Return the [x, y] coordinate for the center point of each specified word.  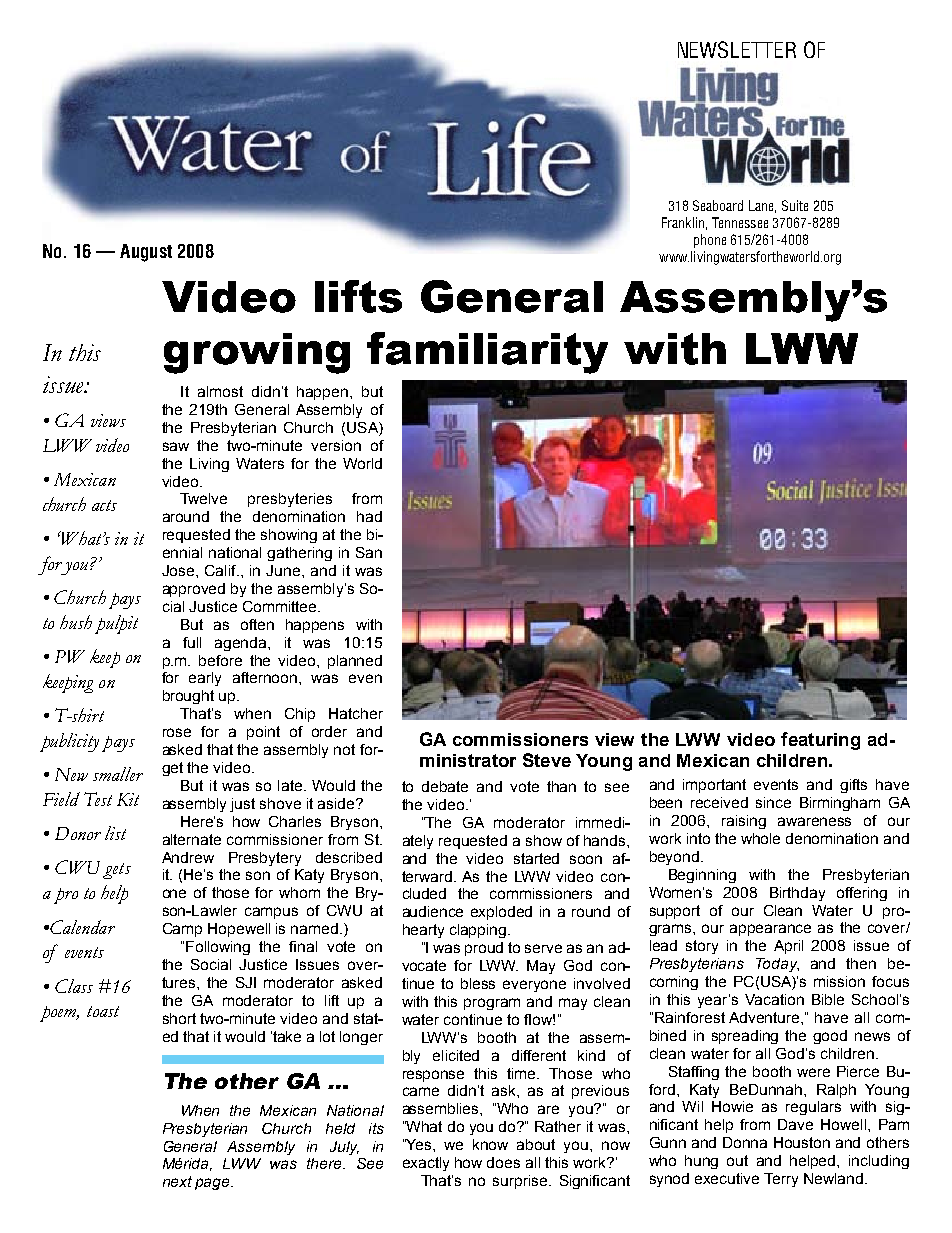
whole [760, 838]
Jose [178, 570]
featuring [820, 741]
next [177, 1181]
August [146, 253]
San [369, 552]
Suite [795, 205]
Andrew [188, 857]
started [536, 858]
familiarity [487, 353]
